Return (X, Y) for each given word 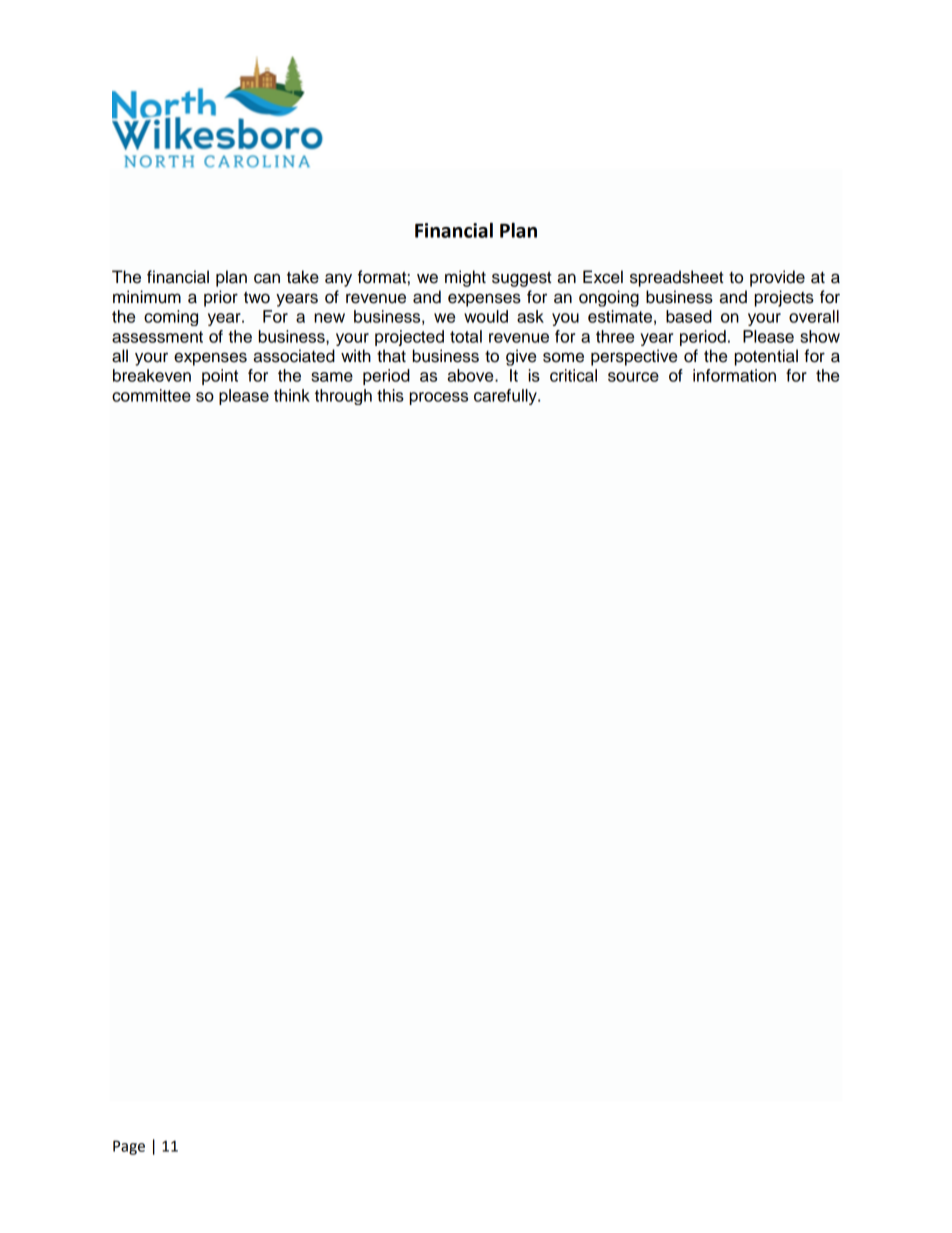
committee (151, 395)
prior (221, 298)
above (472, 375)
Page (129, 1147)
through (343, 397)
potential (766, 357)
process (439, 398)
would (486, 316)
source (633, 377)
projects (784, 298)
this (390, 395)
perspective (634, 357)
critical (573, 375)
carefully (506, 397)
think (292, 395)
